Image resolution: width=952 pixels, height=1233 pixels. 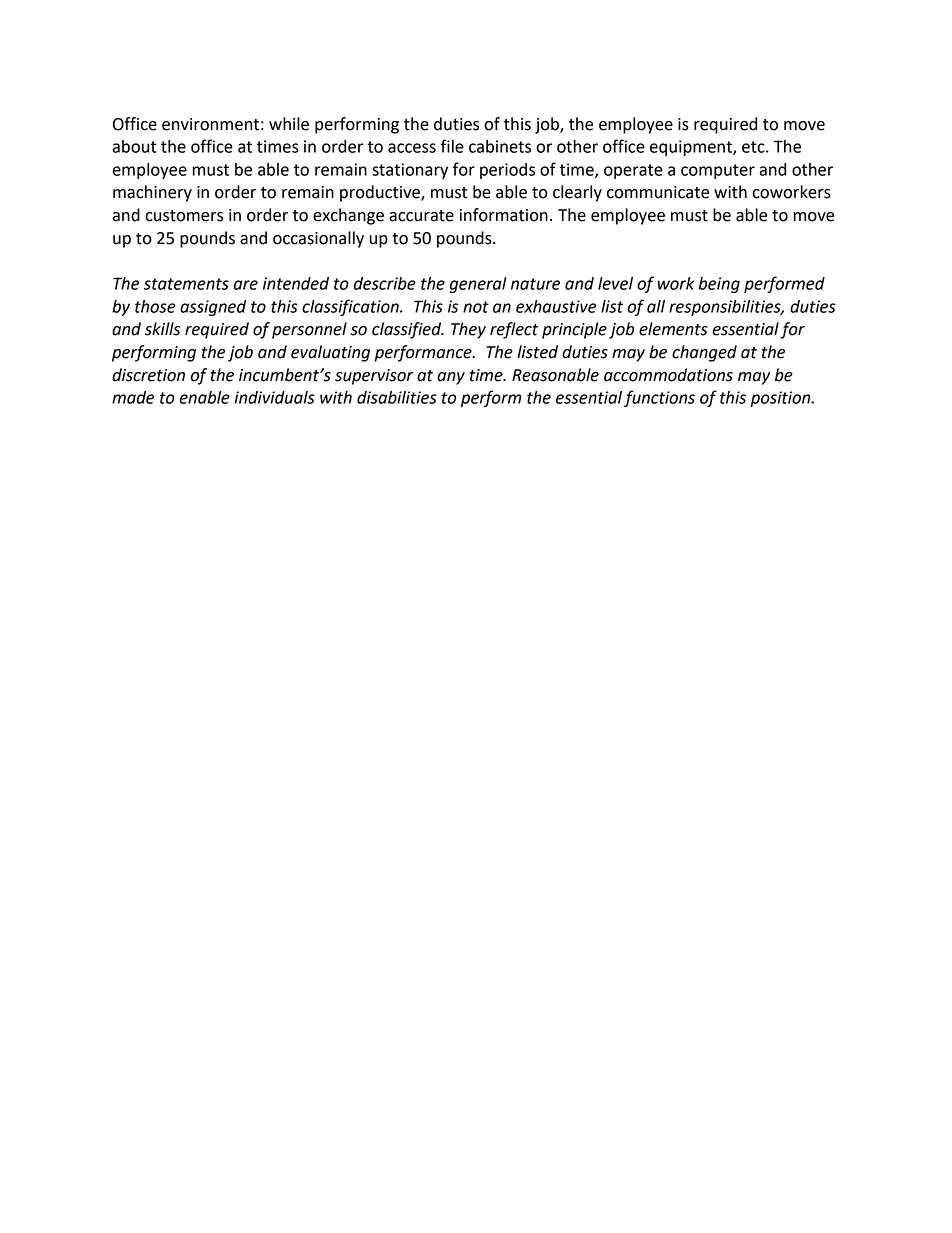 I want to click on equipment, so click(x=692, y=148).
